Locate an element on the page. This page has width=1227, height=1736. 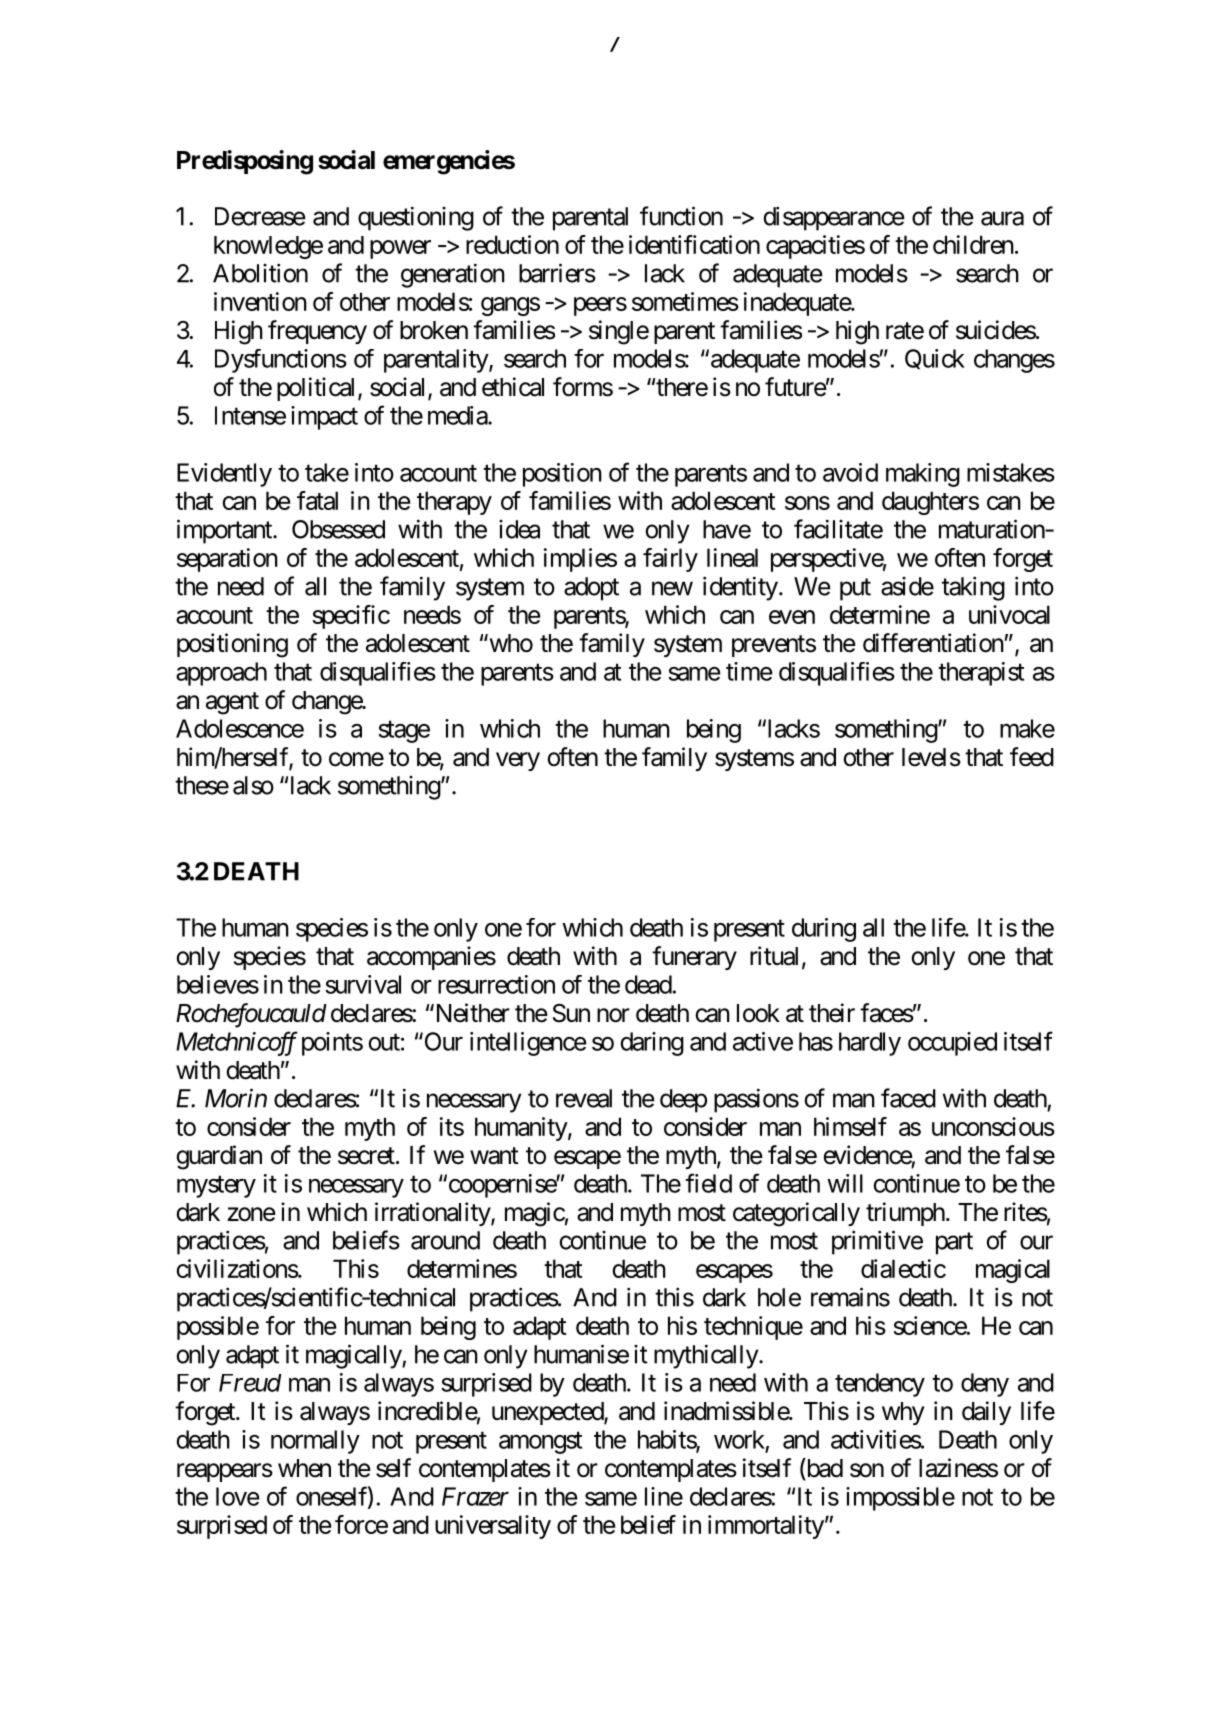
put is located at coordinates (855, 589).
